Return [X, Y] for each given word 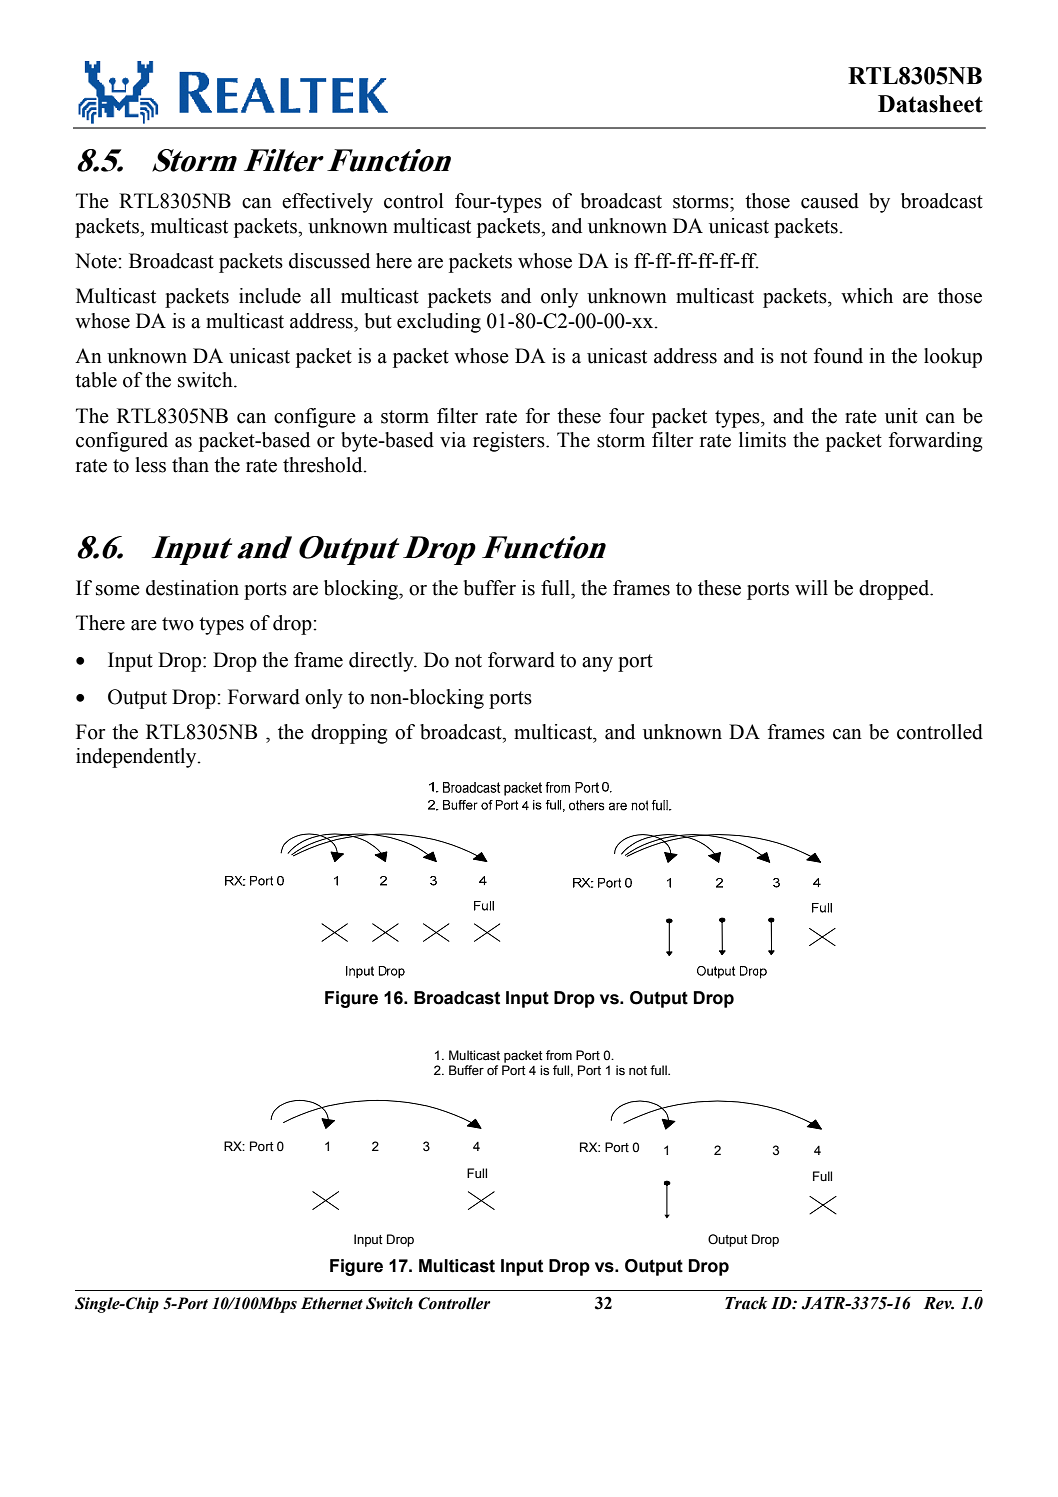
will [811, 587]
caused [830, 201]
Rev [939, 1303]
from [559, 1055]
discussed [329, 261]
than [190, 465]
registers [510, 442]
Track [746, 1303]
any [597, 664]
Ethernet [332, 1303]
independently [137, 758]
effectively [327, 203]
